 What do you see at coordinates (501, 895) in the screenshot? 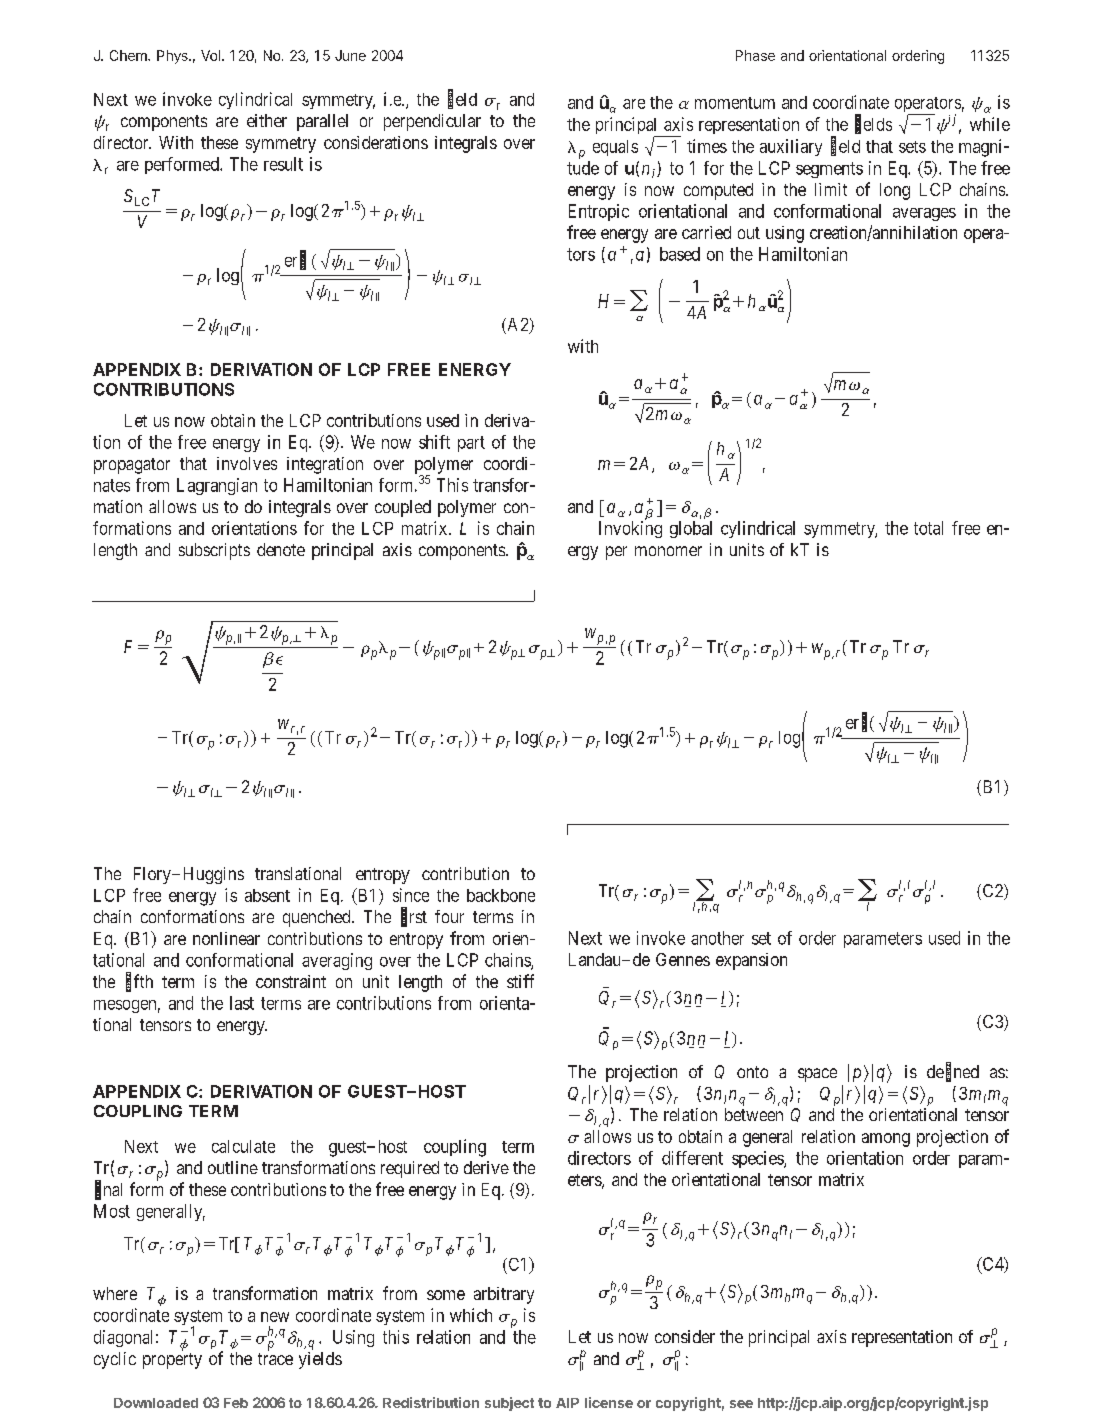
I see `backbone` at bounding box center [501, 895].
